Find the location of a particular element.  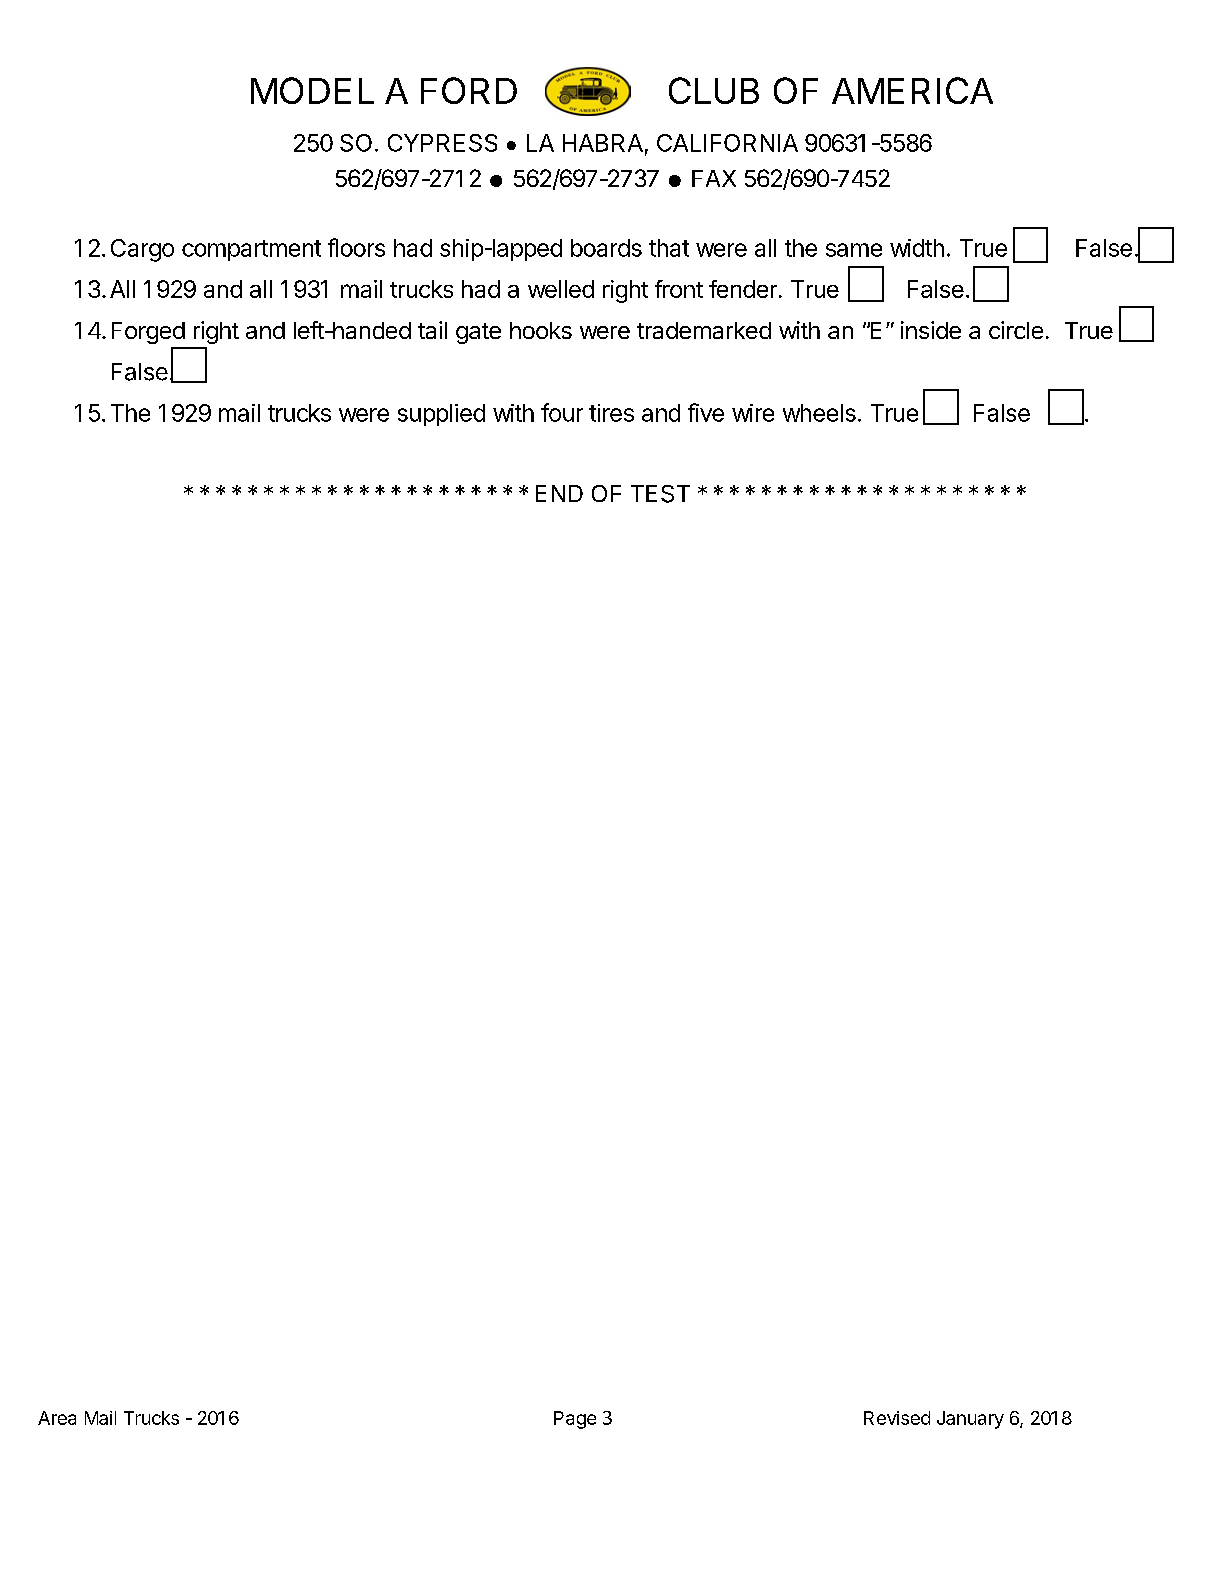

inside is located at coordinates (931, 330).
